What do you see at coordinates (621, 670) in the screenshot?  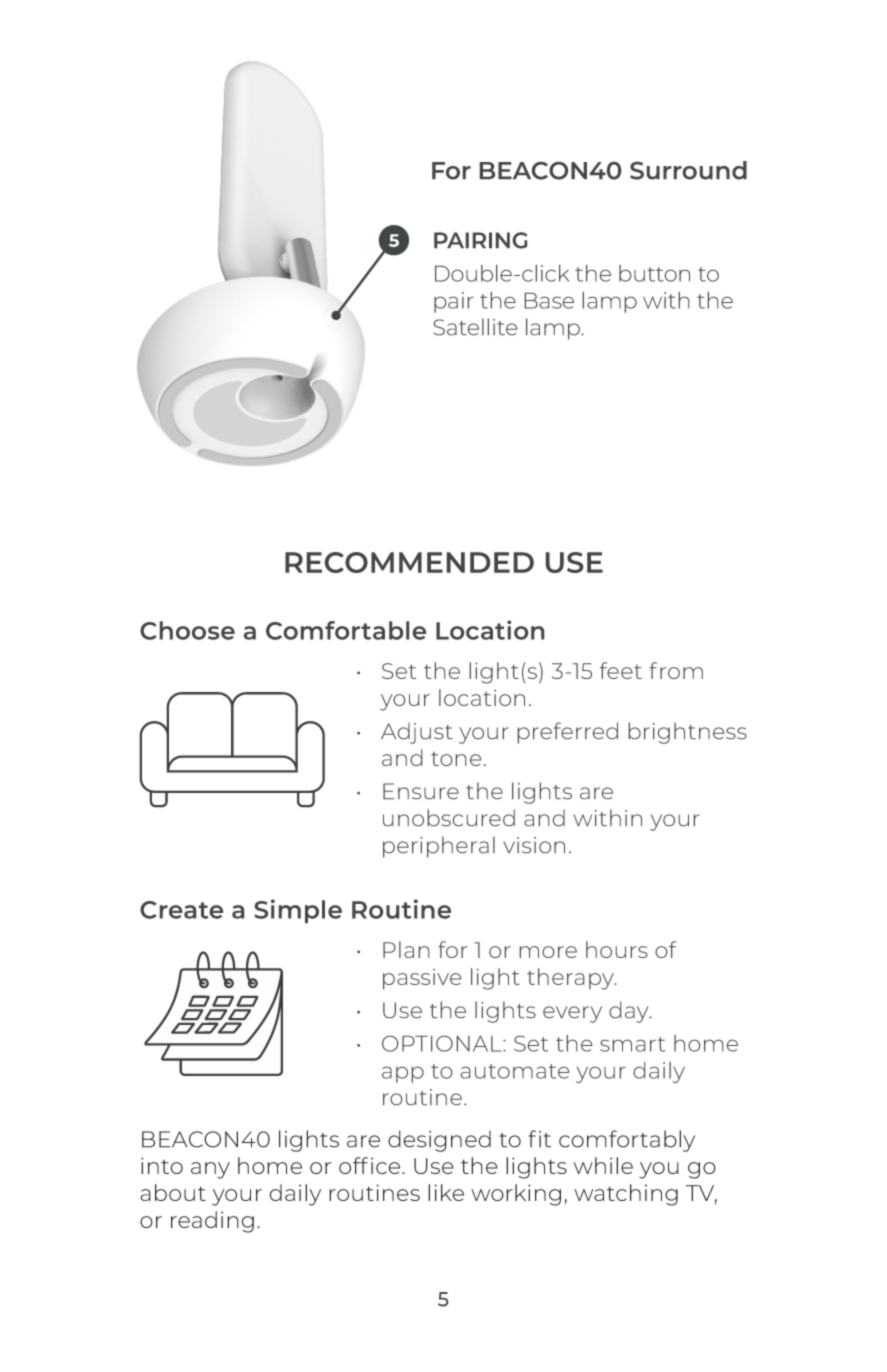 I see `feet` at bounding box center [621, 670].
